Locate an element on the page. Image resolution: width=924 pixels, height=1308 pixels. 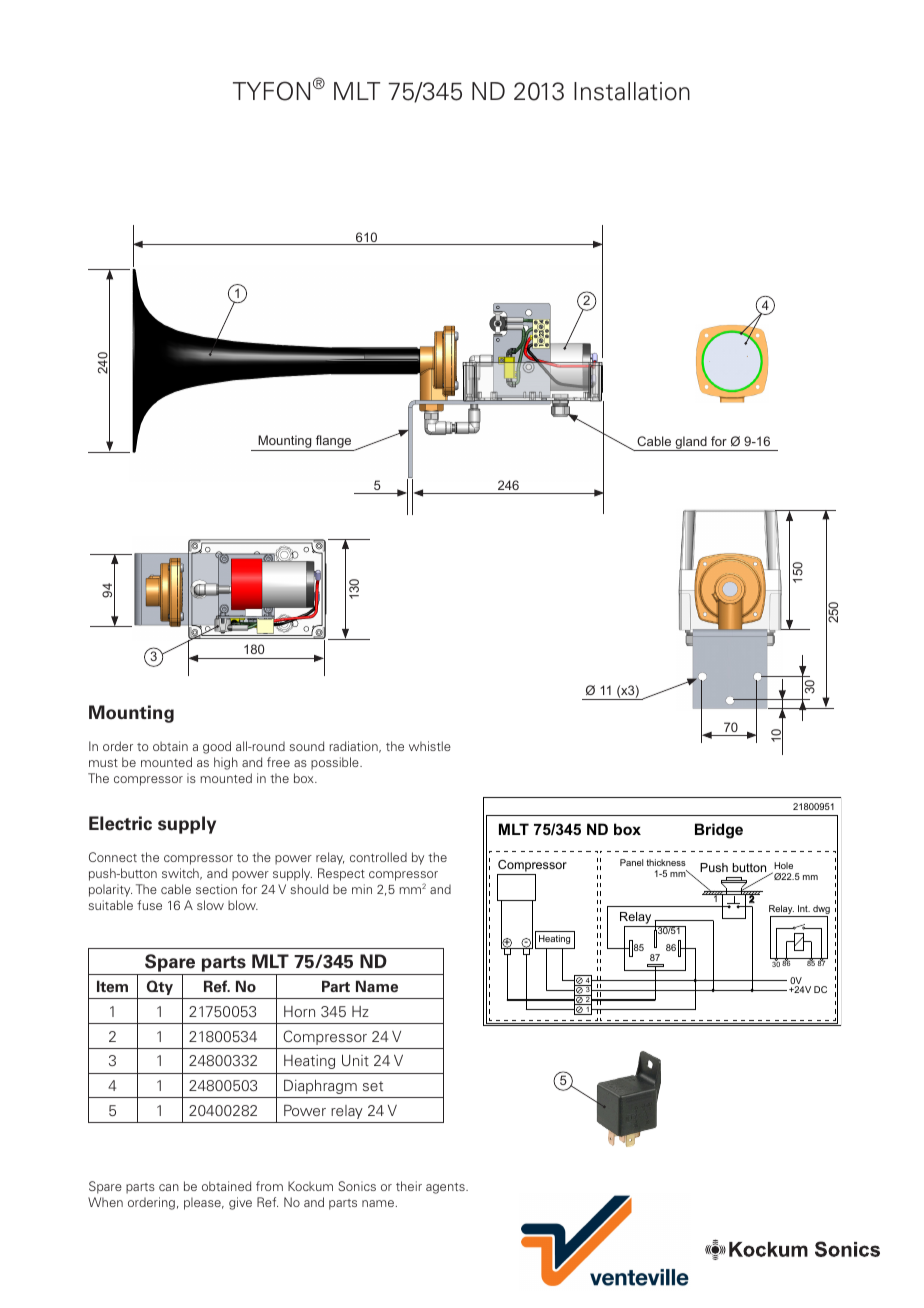
good is located at coordinates (217, 747).
